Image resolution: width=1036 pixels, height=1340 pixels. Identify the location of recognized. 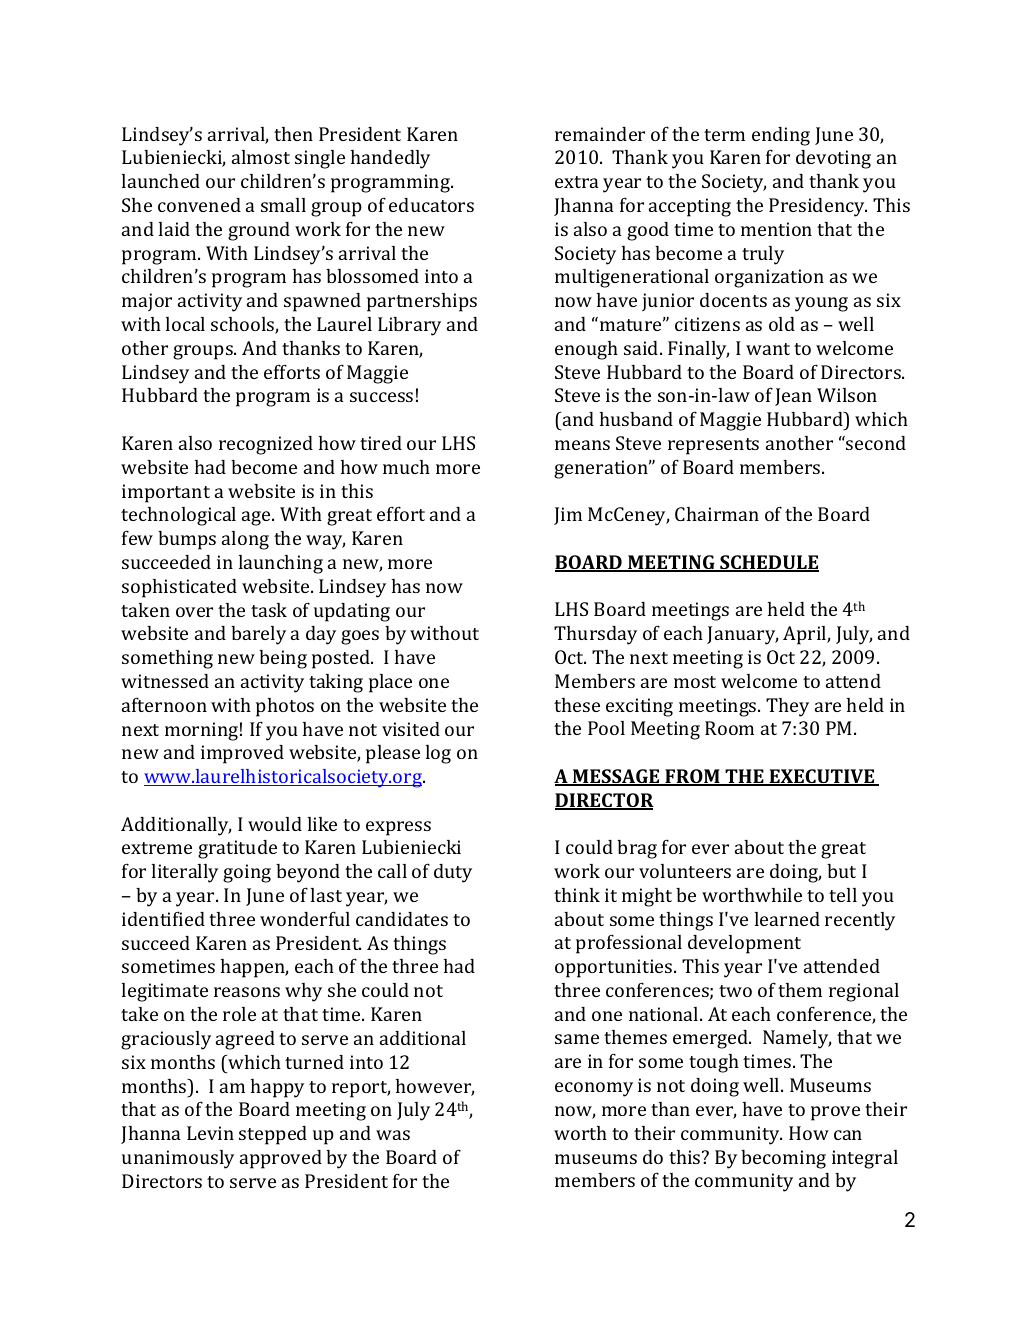
(266, 445).
